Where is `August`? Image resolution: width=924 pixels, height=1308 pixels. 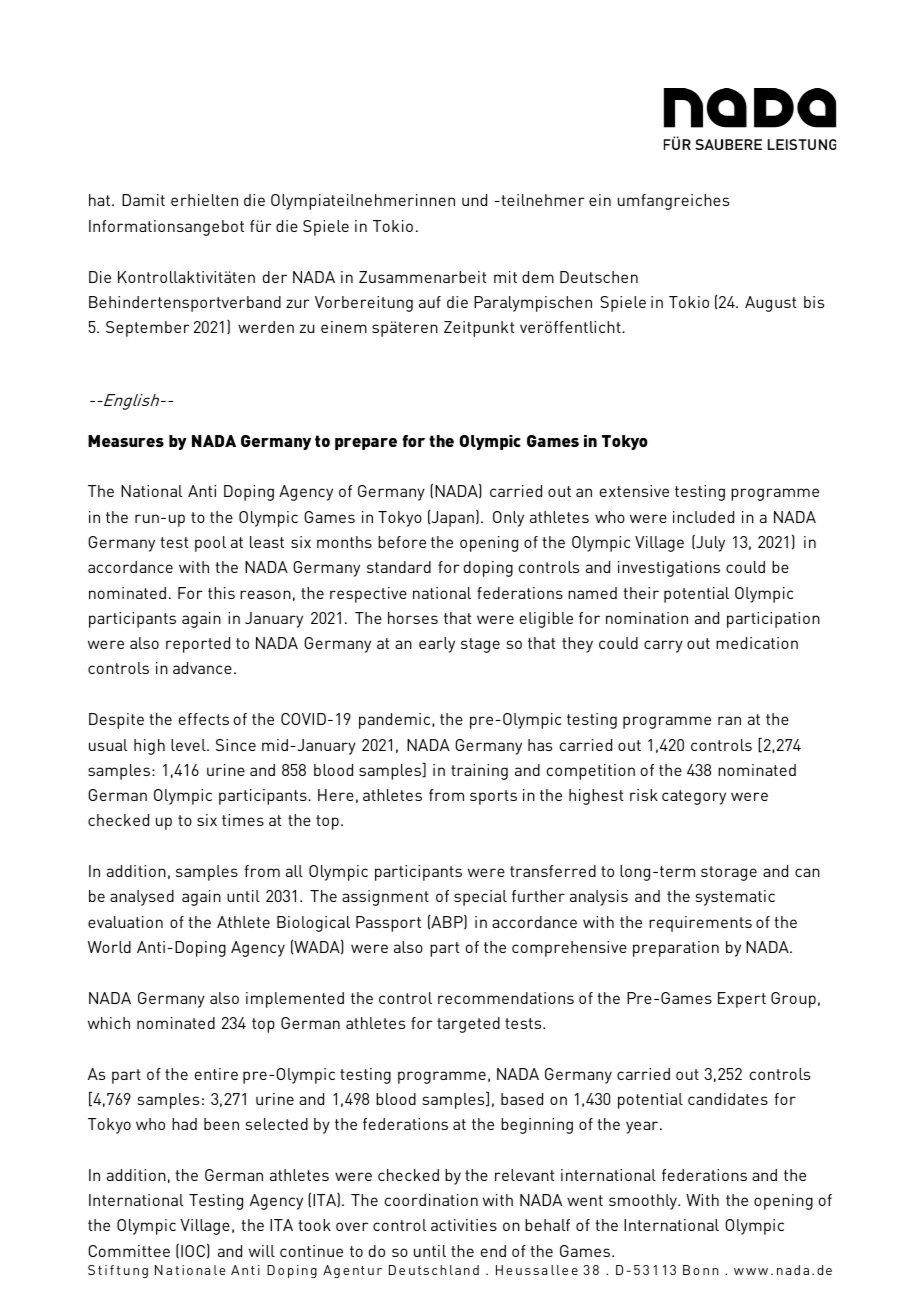 August is located at coordinates (770, 304).
